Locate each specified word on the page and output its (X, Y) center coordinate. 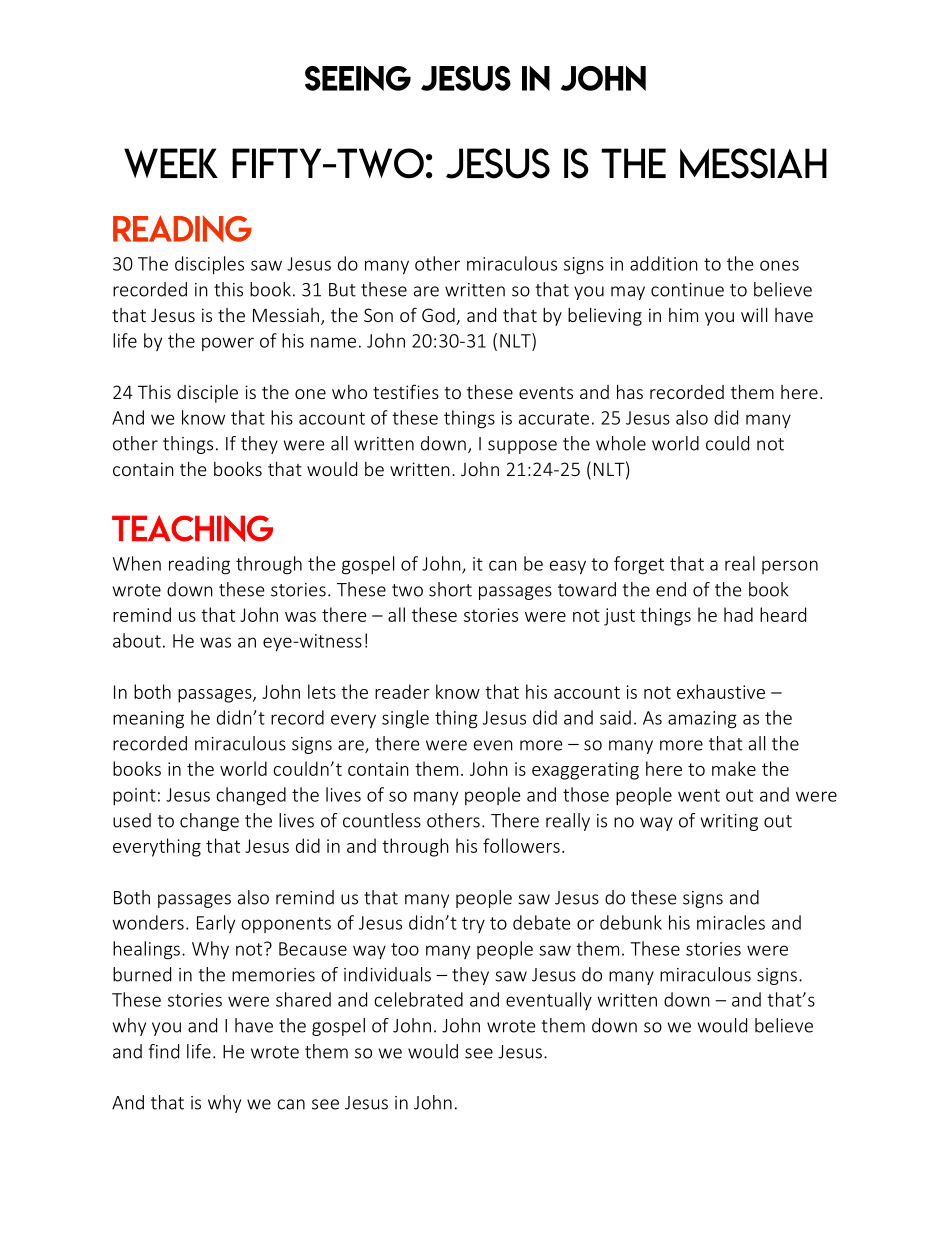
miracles (731, 922)
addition (664, 263)
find (164, 1051)
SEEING (358, 78)
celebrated (418, 999)
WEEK (171, 163)
